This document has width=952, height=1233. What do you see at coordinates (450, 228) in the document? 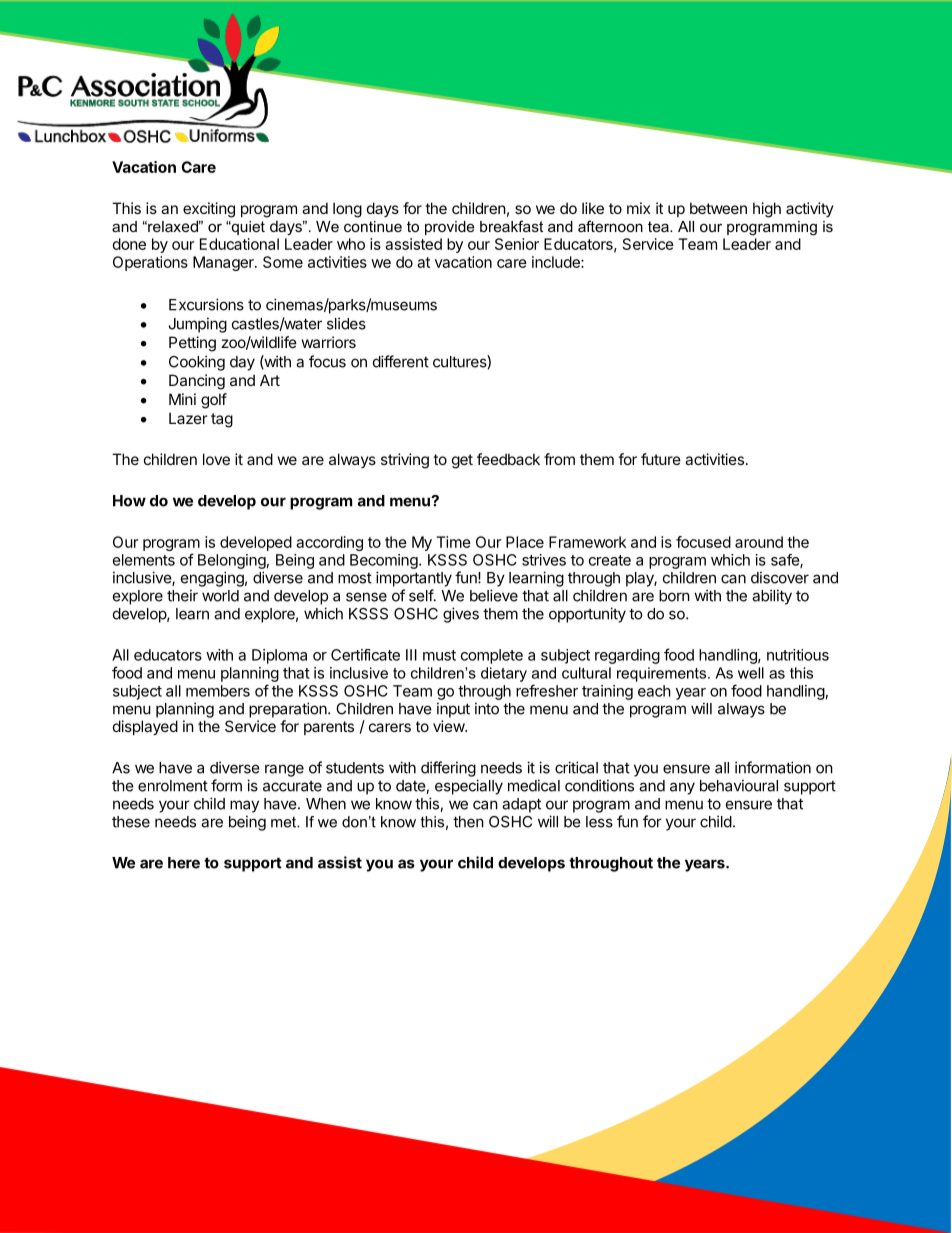
I see `provide` at bounding box center [450, 228].
